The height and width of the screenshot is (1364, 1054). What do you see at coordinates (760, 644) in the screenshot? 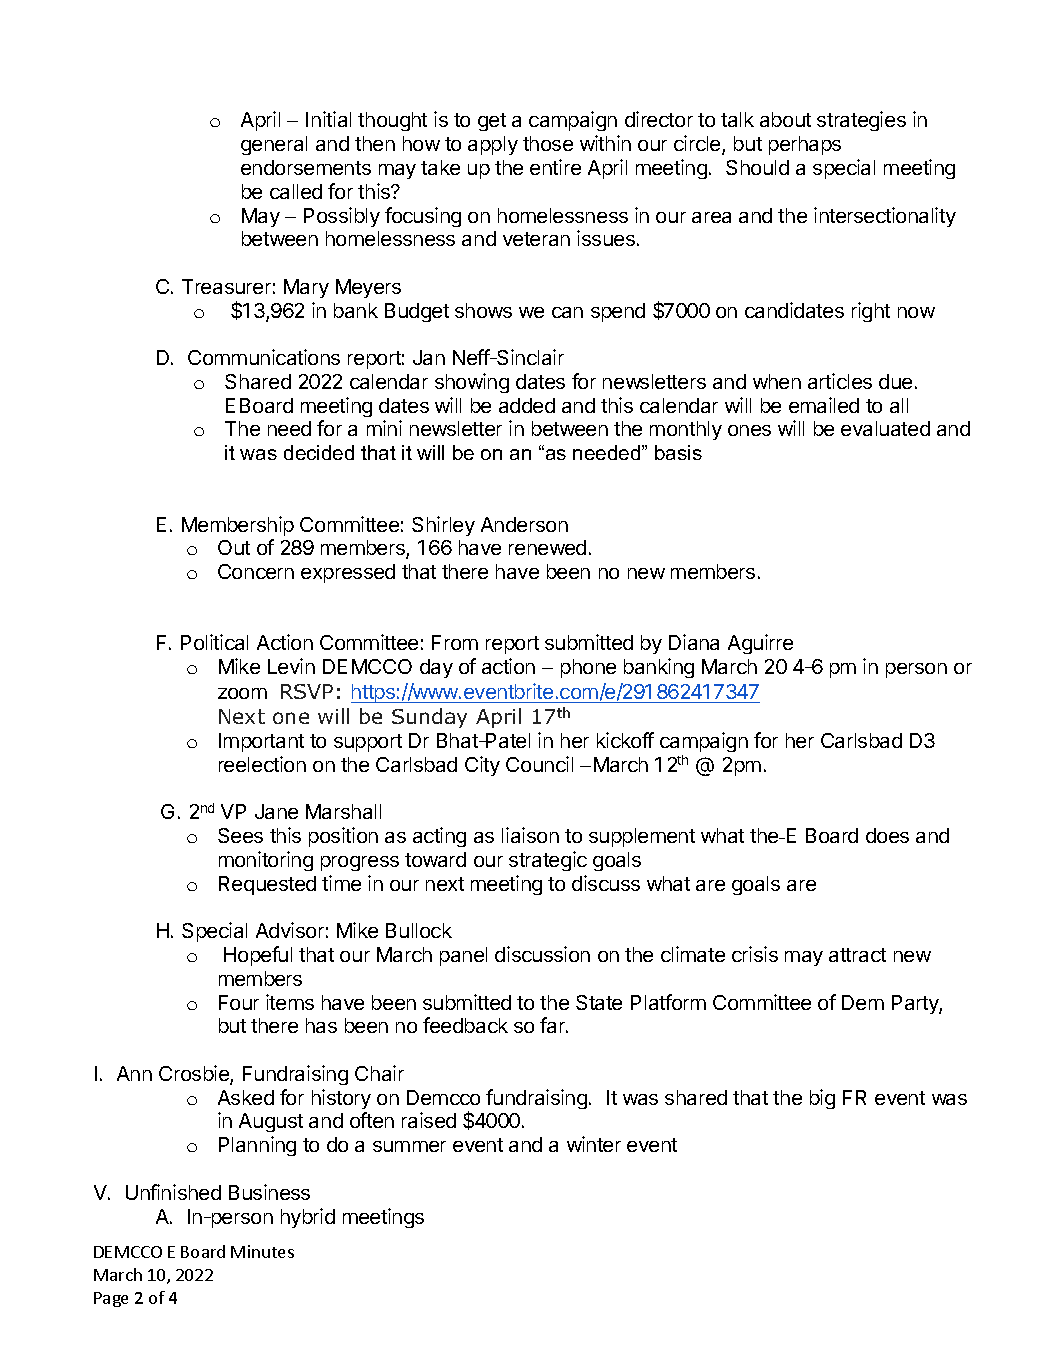
I see `Aguirre` at bounding box center [760, 644].
